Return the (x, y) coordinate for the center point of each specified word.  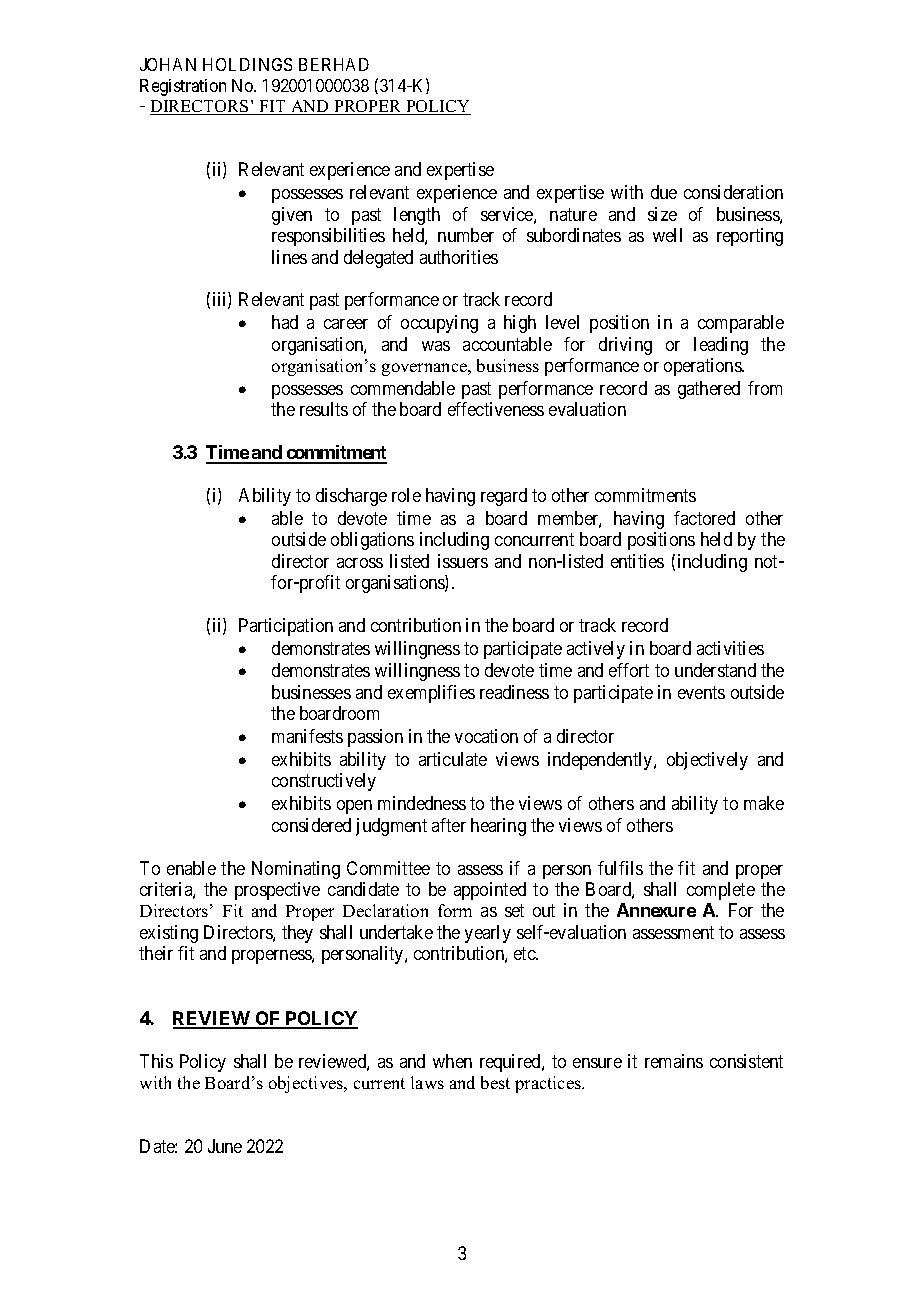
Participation (286, 627)
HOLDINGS (247, 64)
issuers (463, 561)
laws (427, 1082)
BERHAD (334, 64)
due (664, 192)
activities (730, 648)
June (225, 1146)
